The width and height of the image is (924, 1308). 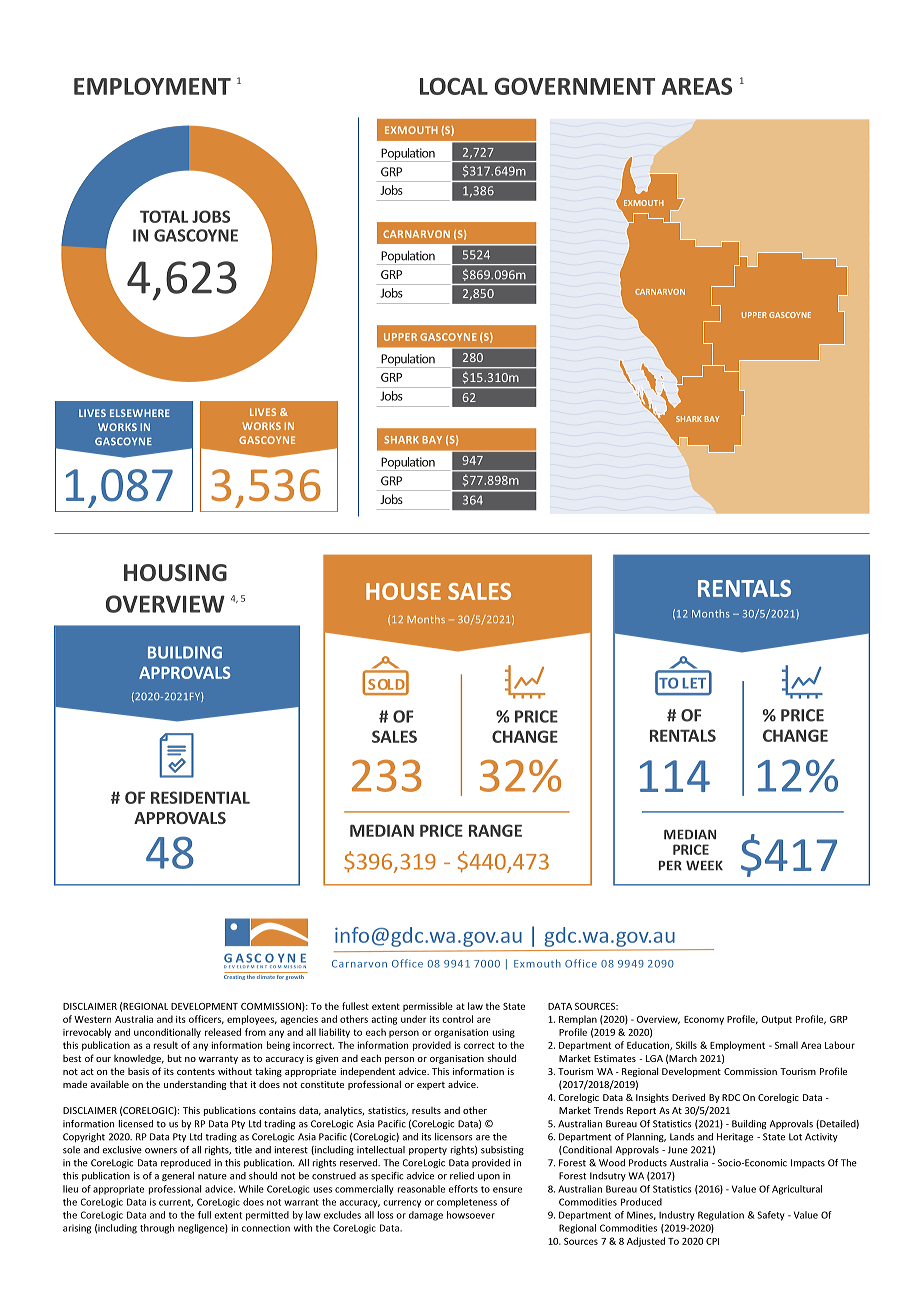 What do you see at coordinates (495, 830) in the image?
I see `RANGE` at bounding box center [495, 830].
